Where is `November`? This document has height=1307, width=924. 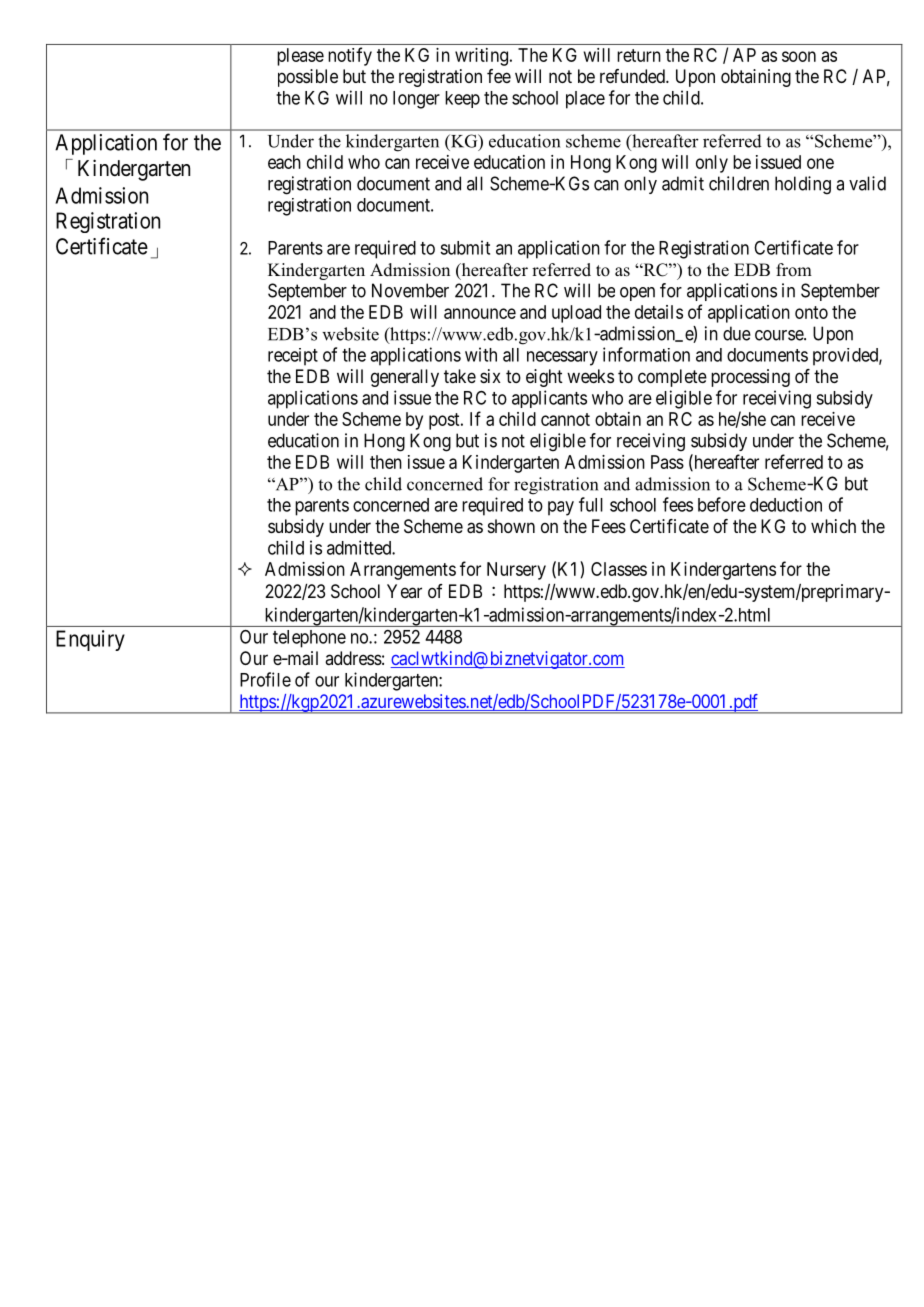 November is located at coordinates (410, 290).
